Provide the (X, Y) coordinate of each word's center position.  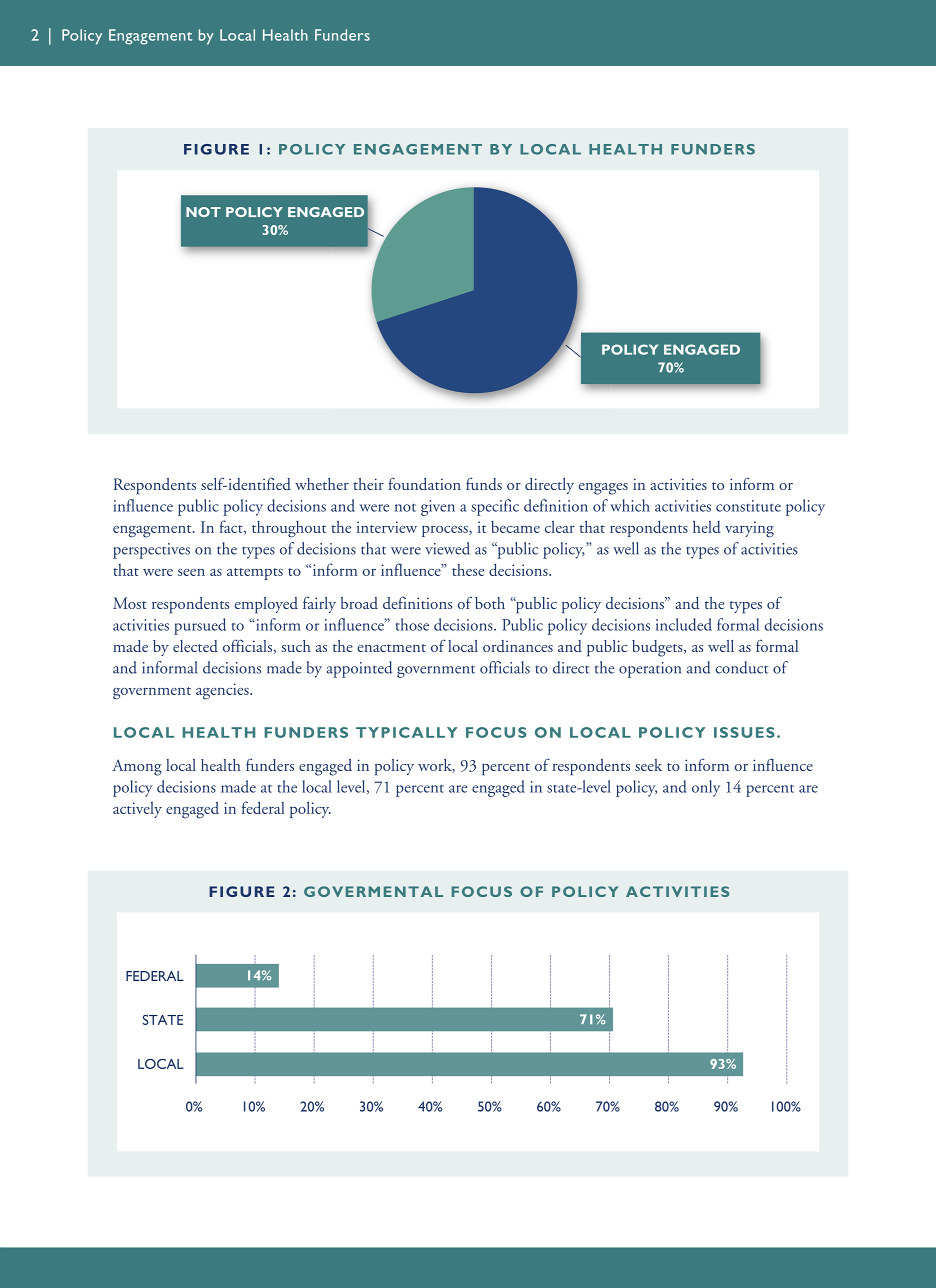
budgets (658, 648)
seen (191, 572)
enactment (391, 648)
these (468, 570)
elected (195, 646)
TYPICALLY (406, 732)
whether (322, 484)
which (630, 505)
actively (137, 810)
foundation (424, 483)
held (707, 526)
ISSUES (744, 732)
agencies (223, 691)
